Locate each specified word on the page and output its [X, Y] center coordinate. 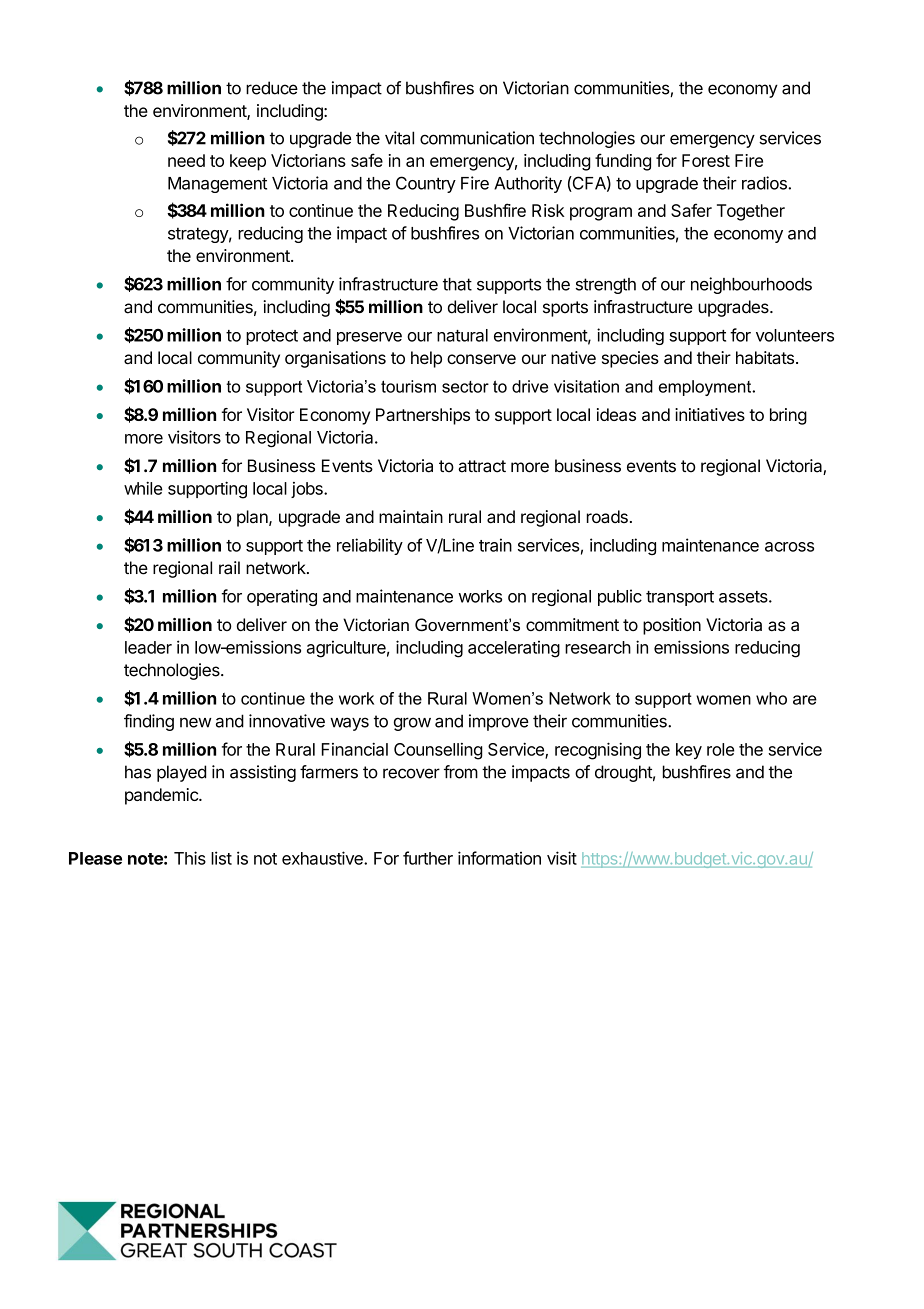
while [143, 488]
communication [477, 138]
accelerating [514, 649]
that [457, 284]
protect [272, 337]
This [190, 858]
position [672, 626]
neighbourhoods [751, 285]
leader [148, 647]
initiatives [710, 414]
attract [482, 466]
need [186, 160]
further [428, 858]
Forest [706, 160]
